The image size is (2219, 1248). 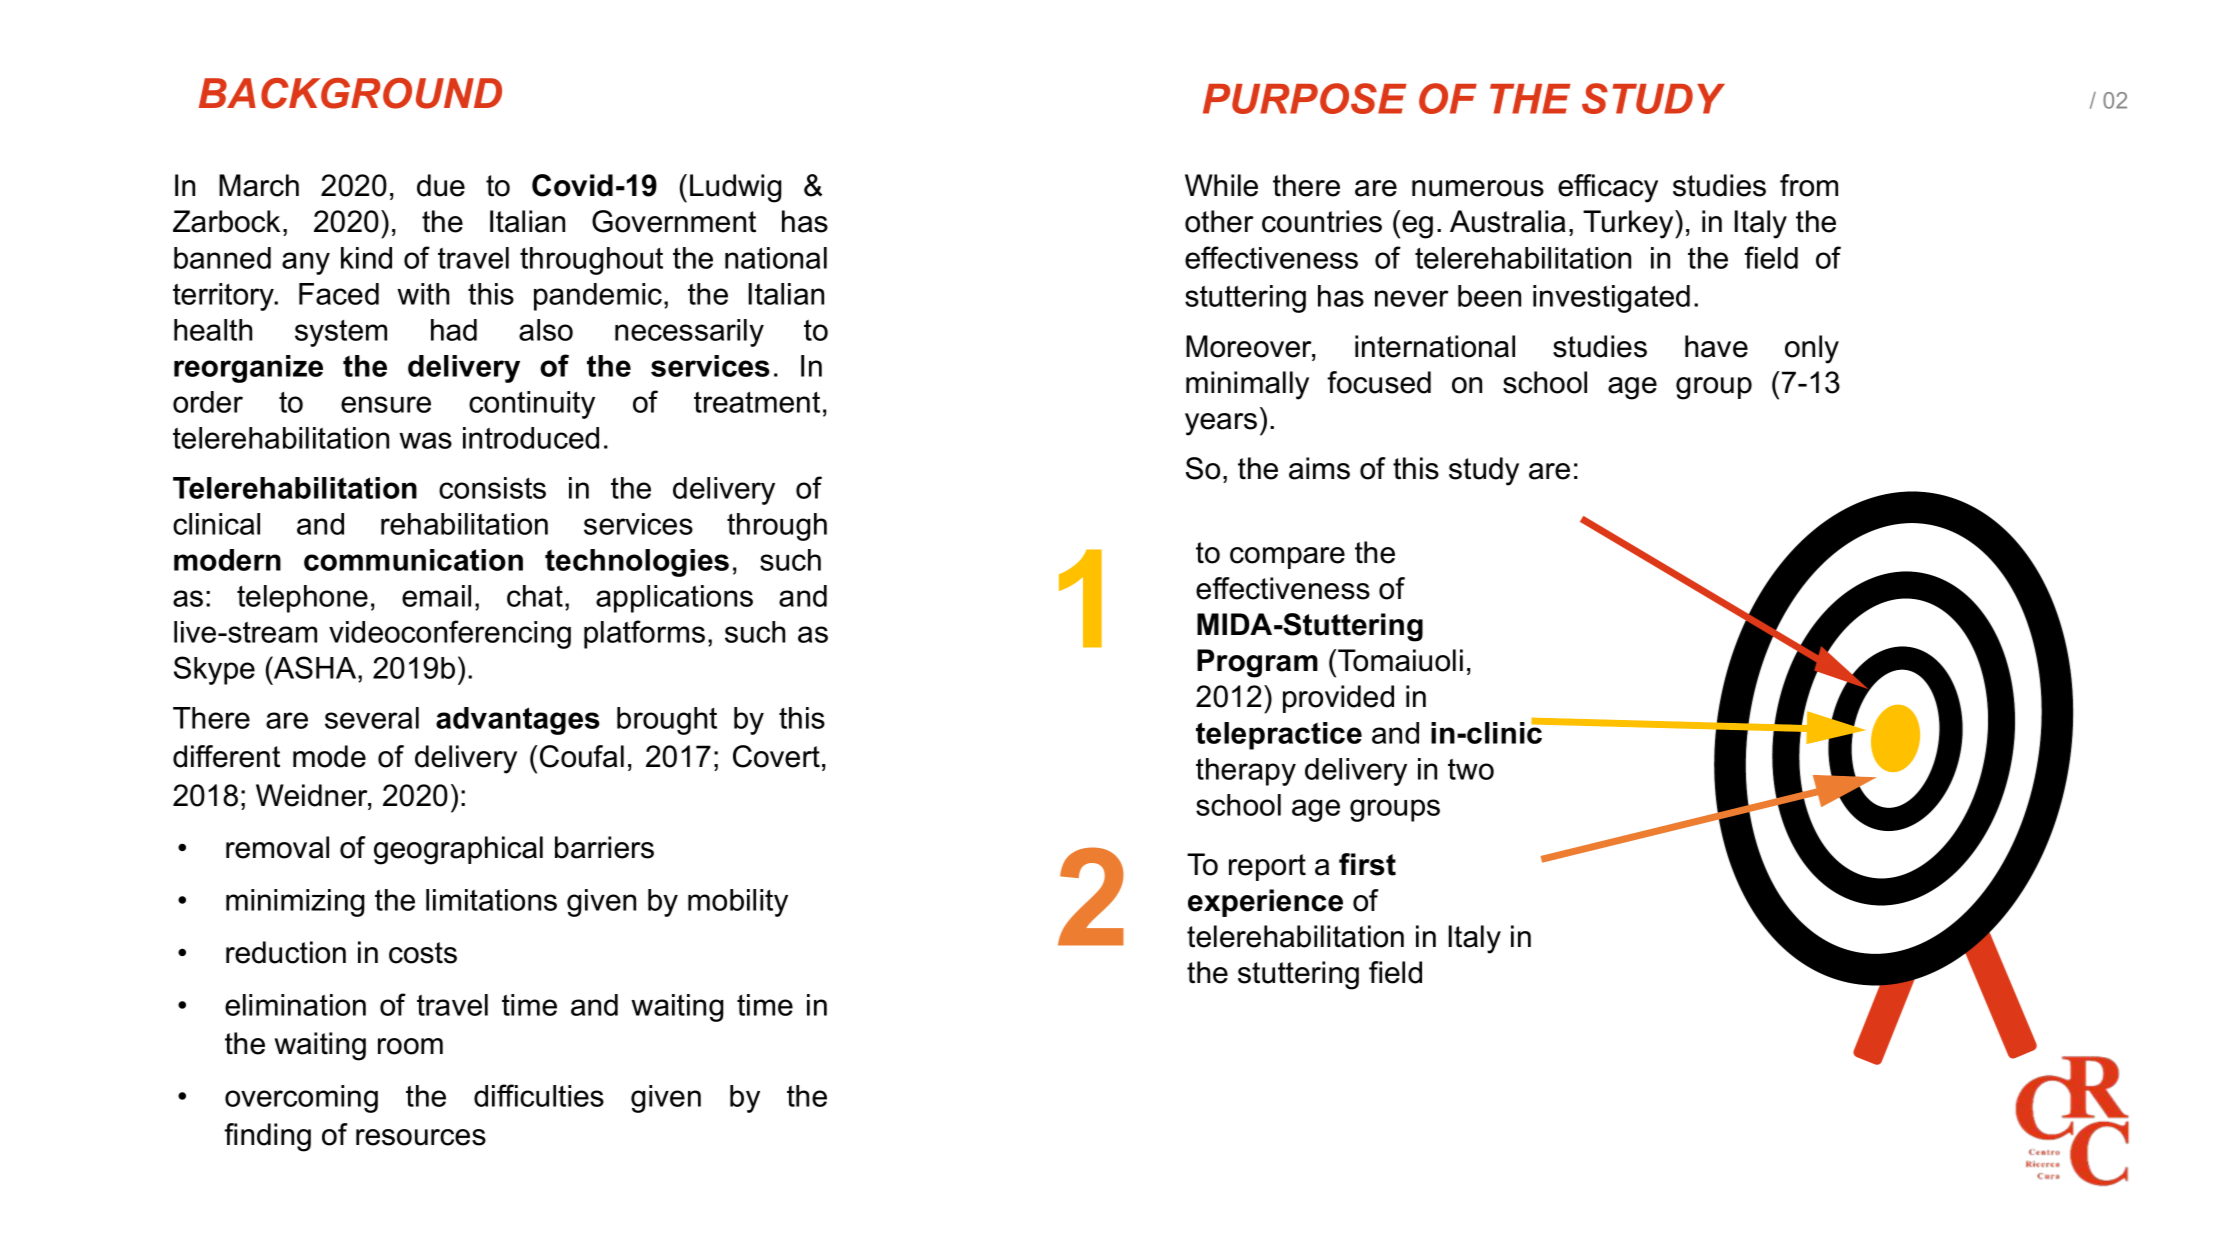 I want to click on resources, so click(x=421, y=1137).
